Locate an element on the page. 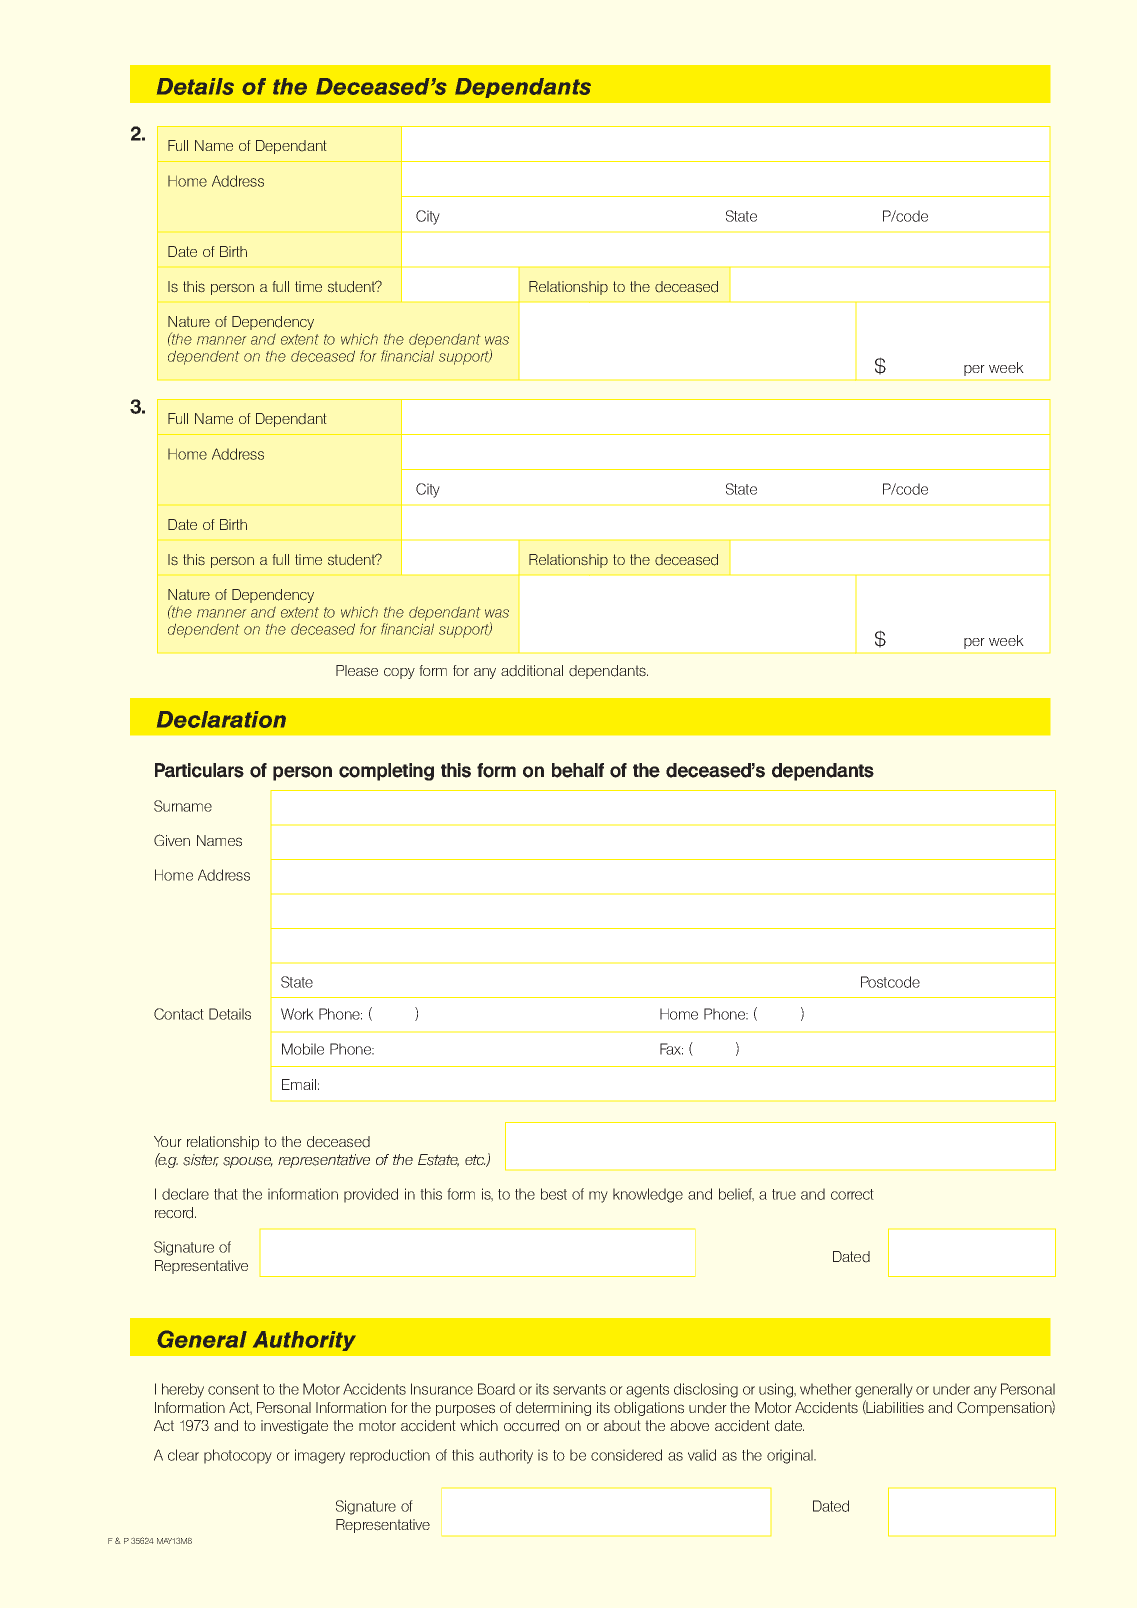 The image size is (1137, 1608). Declaration is located at coordinates (221, 719).
